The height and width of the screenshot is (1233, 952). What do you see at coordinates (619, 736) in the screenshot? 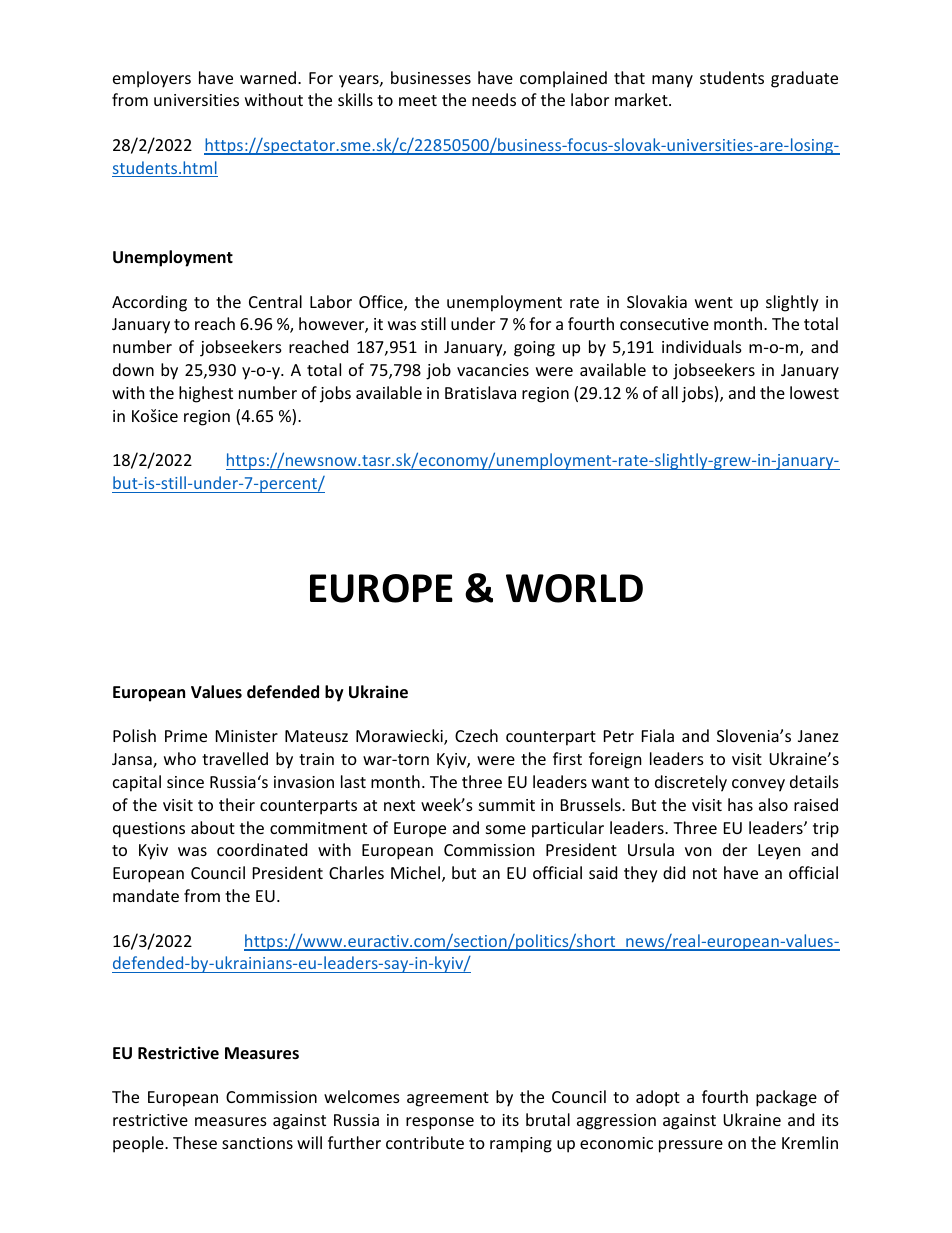
I see `Petr` at bounding box center [619, 736].
